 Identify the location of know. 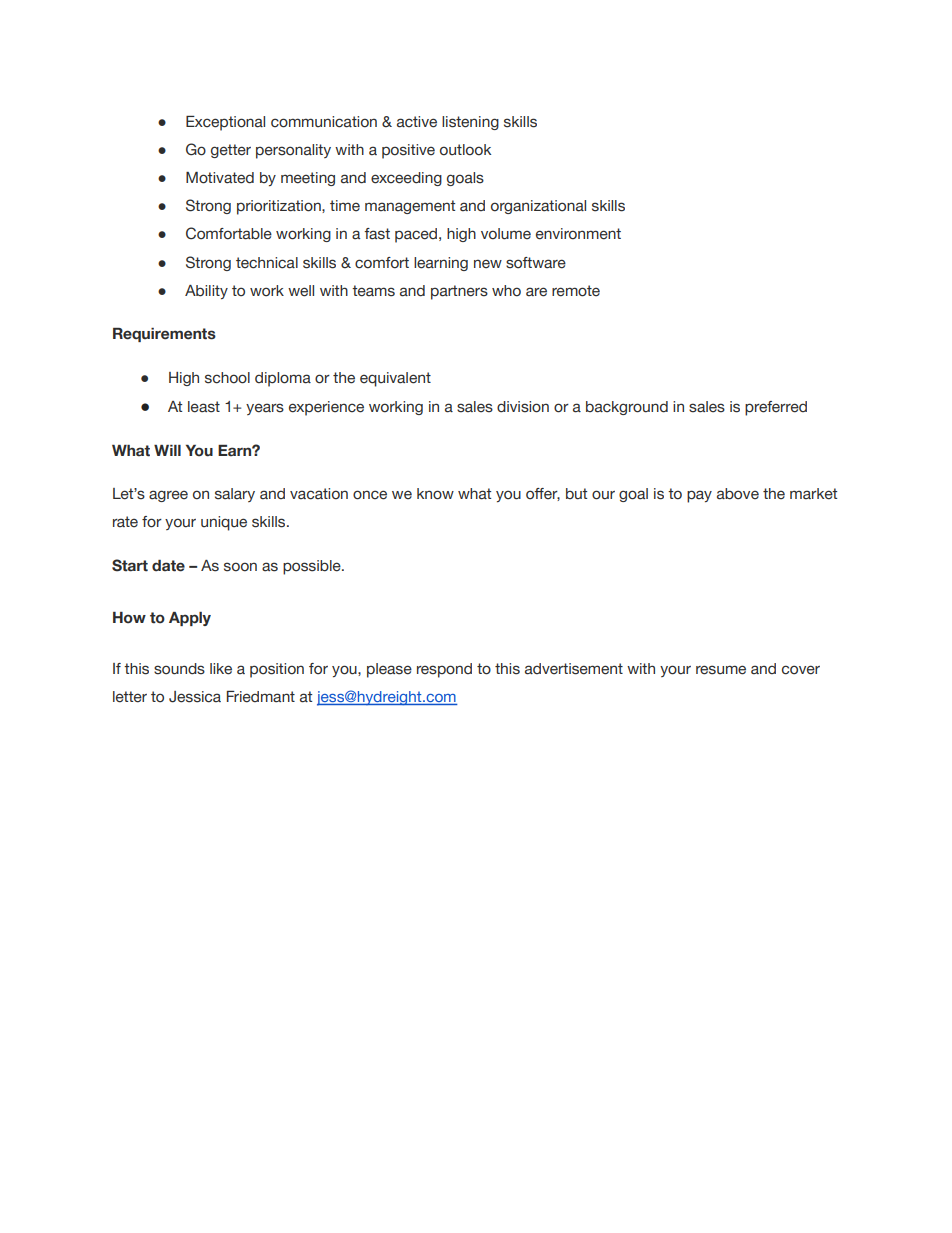
(435, 494).
